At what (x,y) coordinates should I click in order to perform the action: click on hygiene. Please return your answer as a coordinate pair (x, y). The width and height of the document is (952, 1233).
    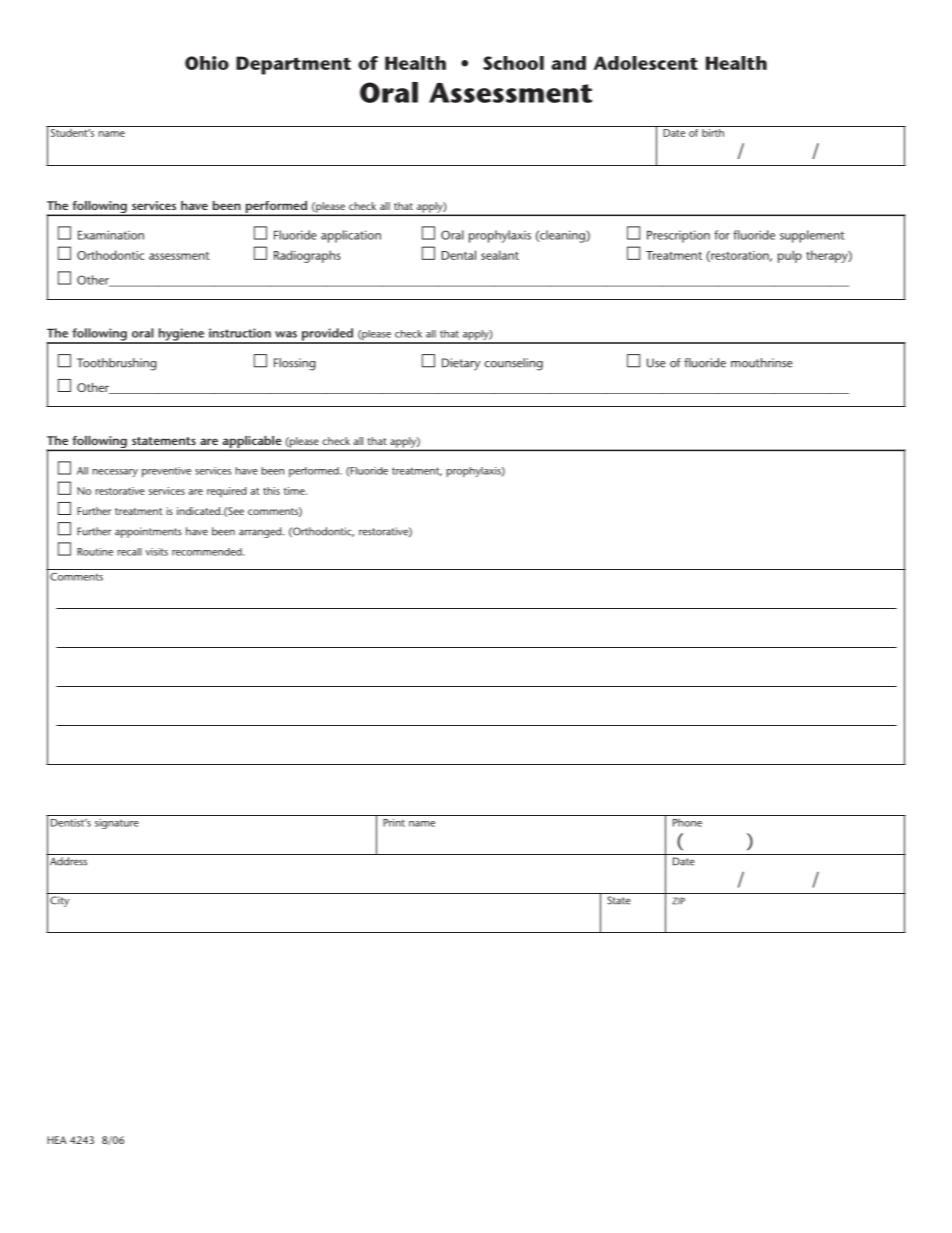
    Looking at the image, I should click on (181, 335).
